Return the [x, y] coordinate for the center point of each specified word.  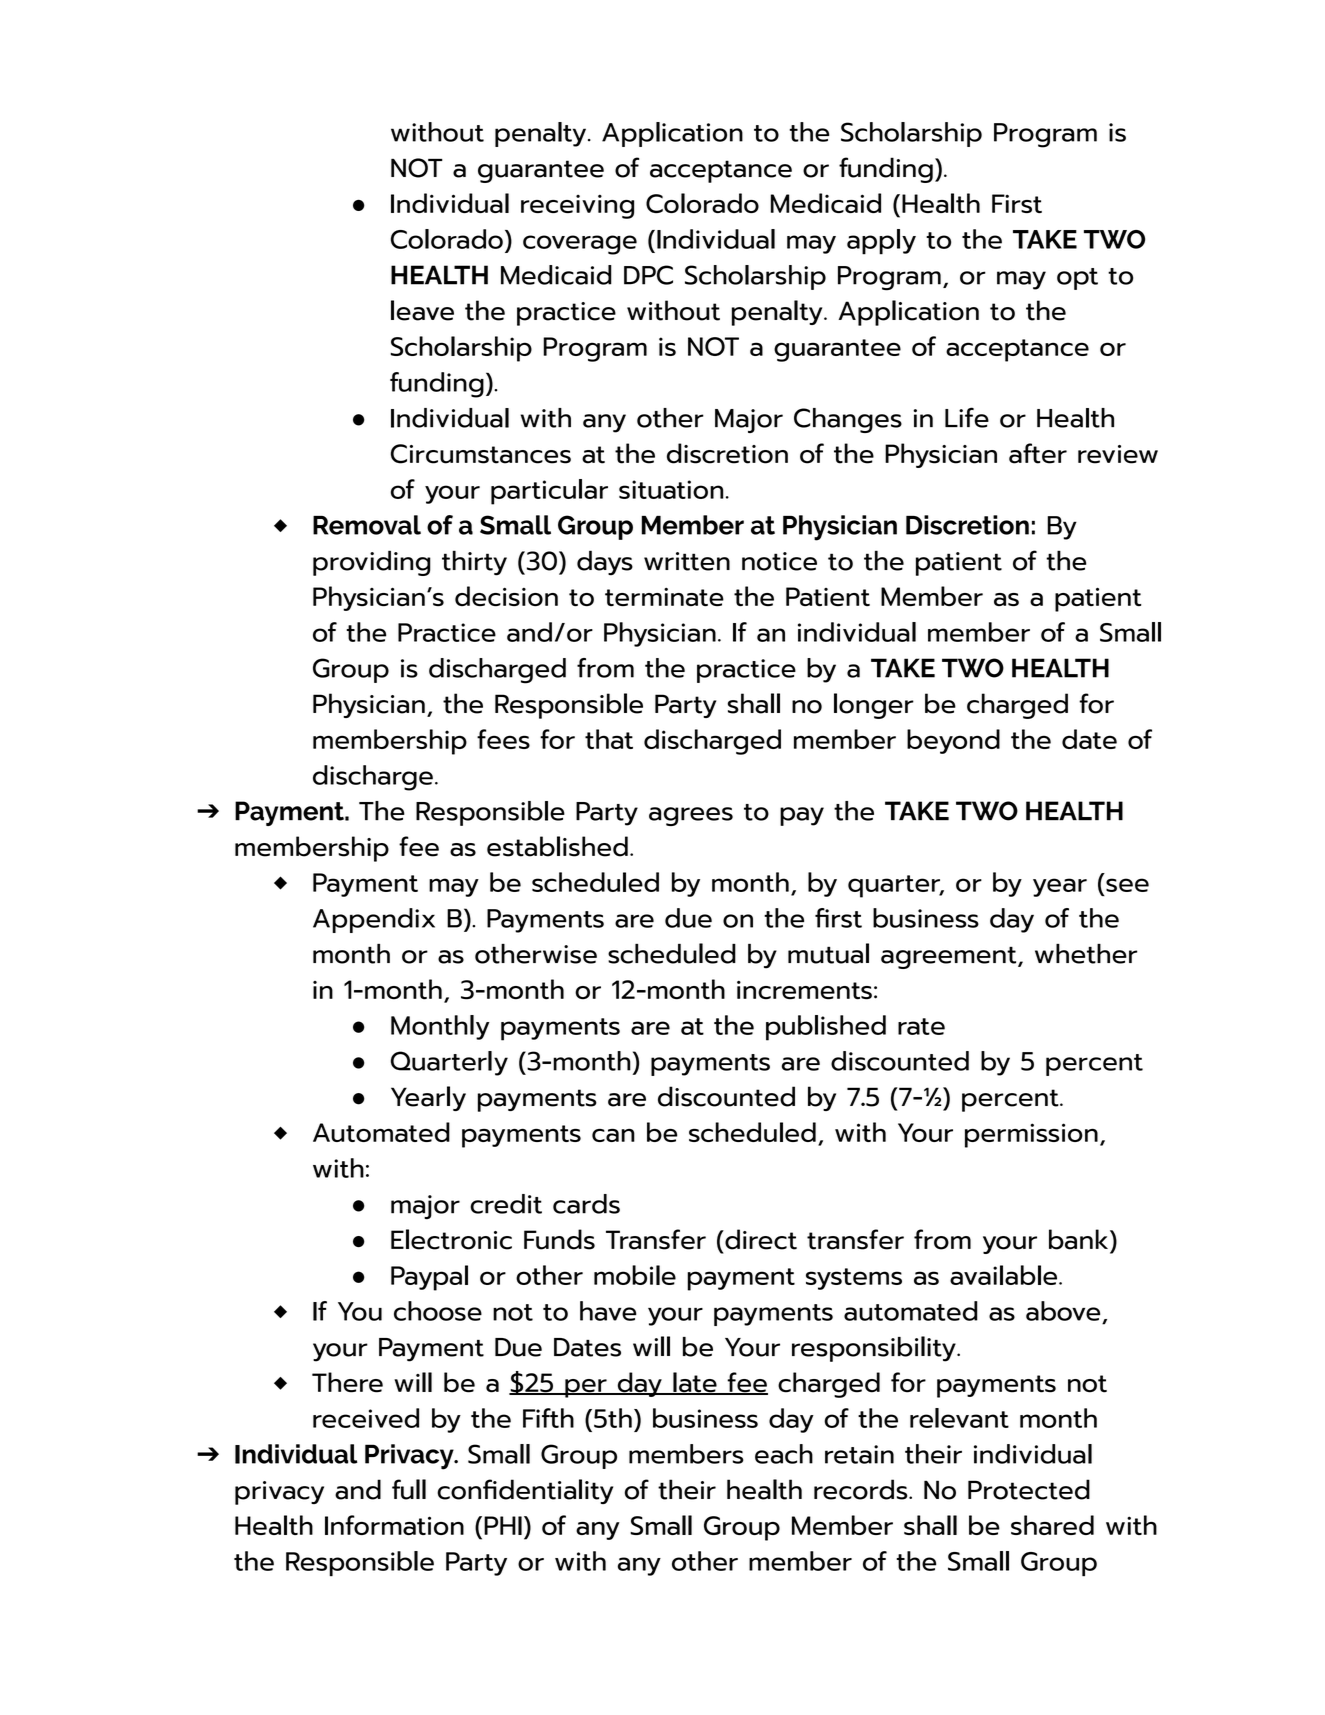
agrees [691, 816]
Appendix [374, 920]
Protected [1029, 1489]
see [1127, 885]
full [409, 1489]
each [784, 1454]
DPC [648, 275]
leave [422, 310]
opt [1077, 279]
